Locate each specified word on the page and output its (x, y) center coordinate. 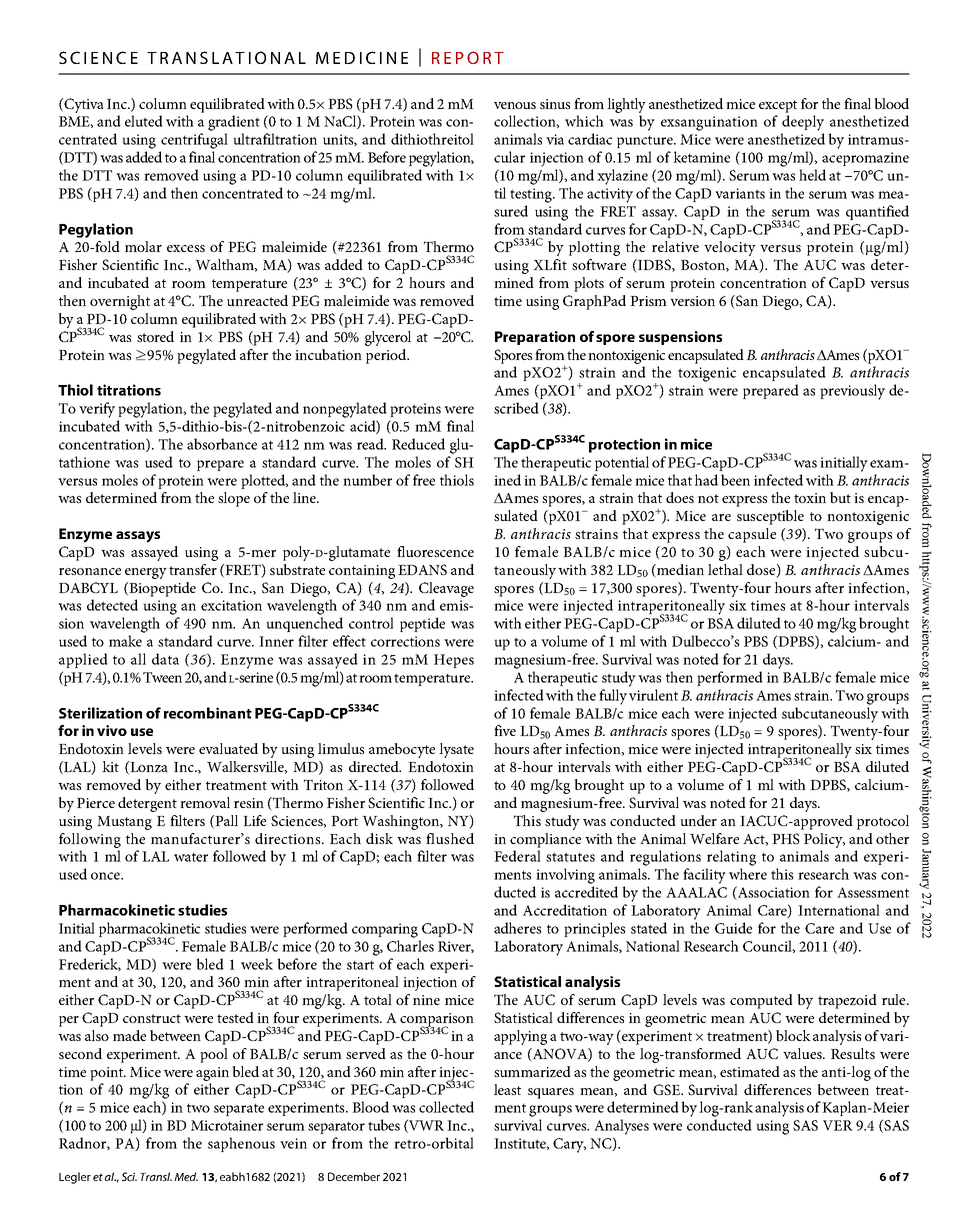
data (165, 659)
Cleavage (446, 589)
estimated (750, 1071)
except (778, 106)
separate (239, 1110)
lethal (725, 569)
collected (446, 1107)
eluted (144, 121)
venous (515, 105)
